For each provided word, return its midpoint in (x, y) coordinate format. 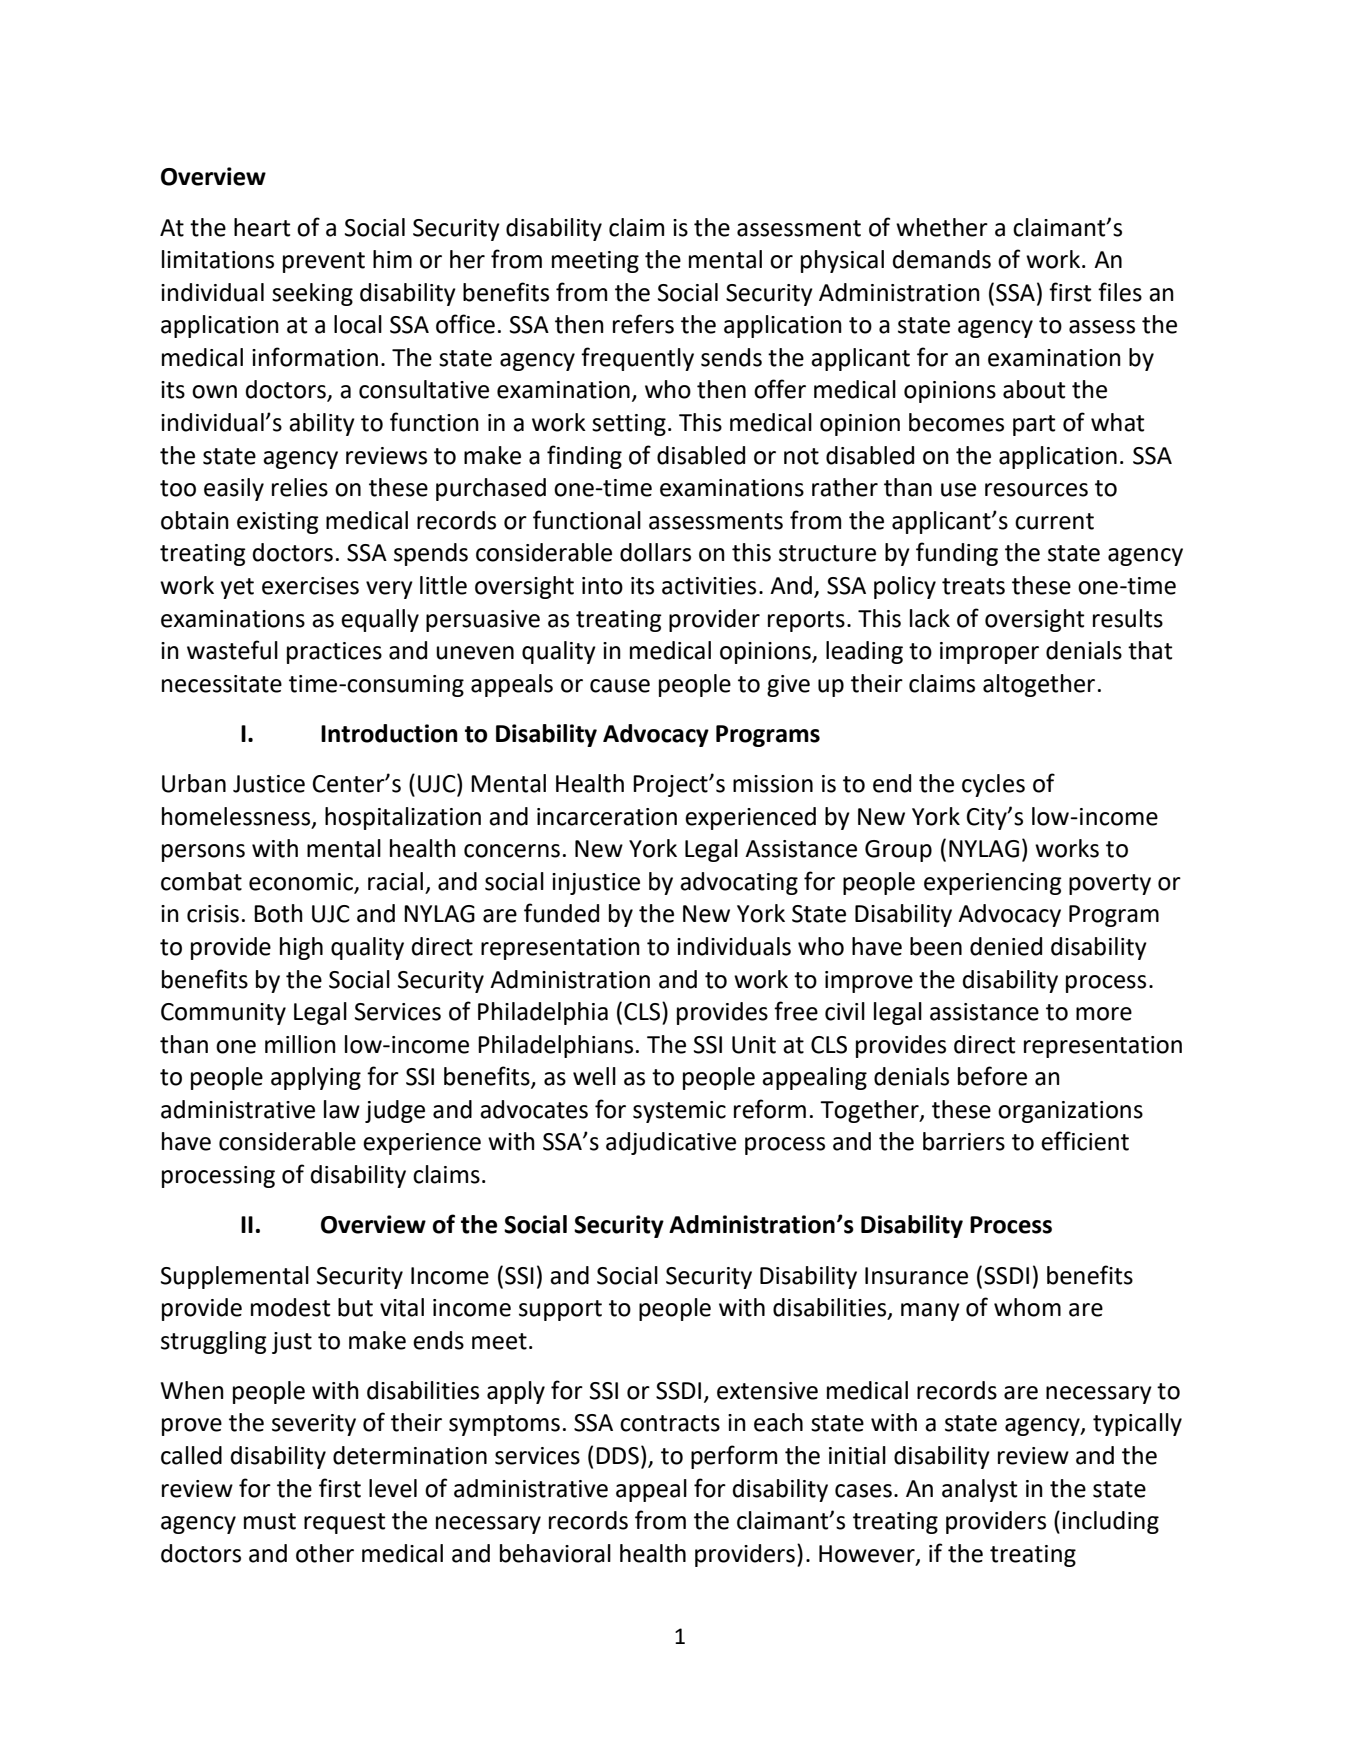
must (270, 1521)
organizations (1070, 1112)
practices (334, 653)
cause (620, 686)
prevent (324, 262)
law (342, 1109)
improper (989, 653)
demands (942, 259)
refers (643, 324)
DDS (617, 1456)
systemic (679, 1112)
